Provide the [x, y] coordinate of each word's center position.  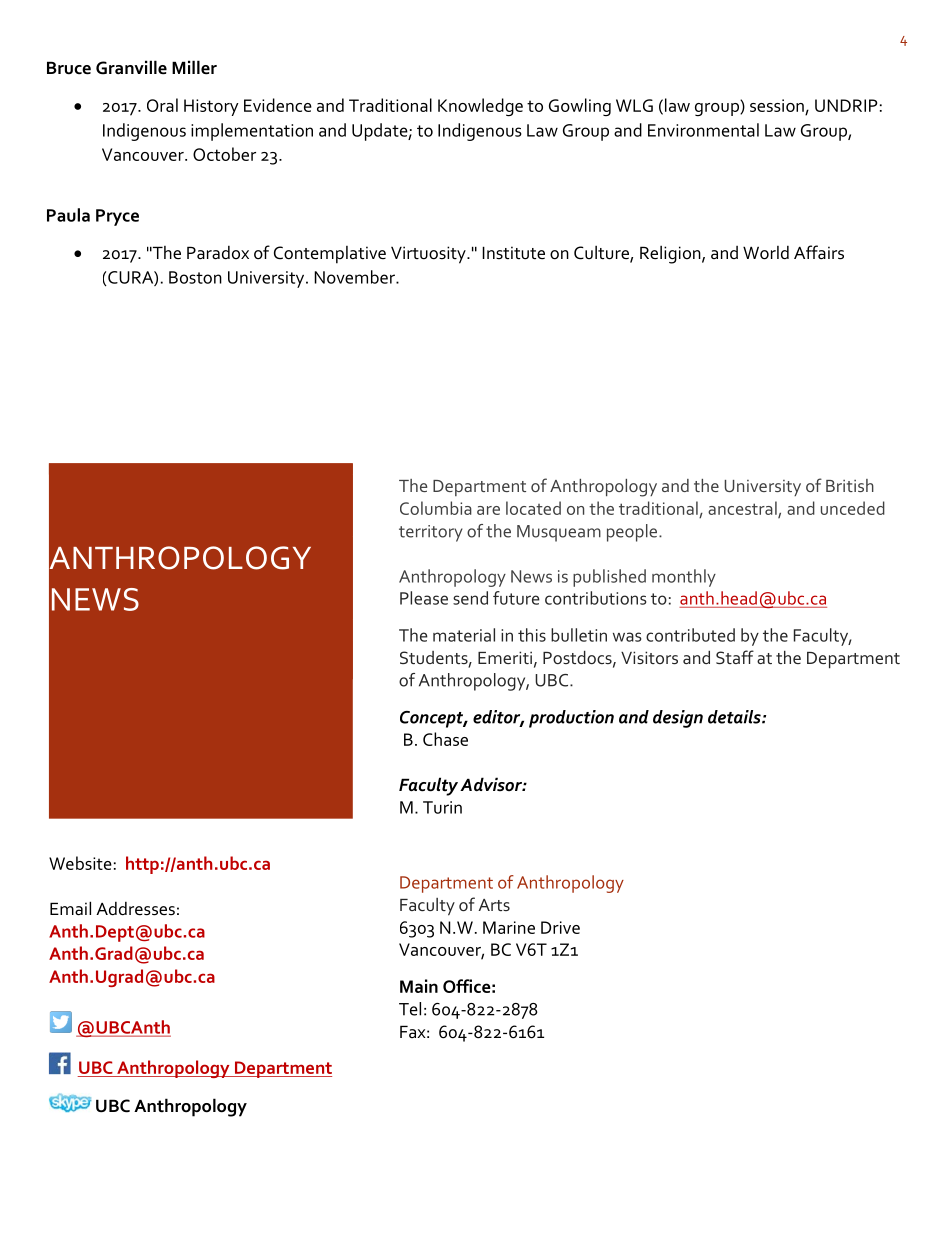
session [777, 105]
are [488, 510]
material [464, 635]
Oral [162, 105]
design [678, 719]
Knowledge [480, 107]
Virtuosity [429, 255]
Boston [195, 277]
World [766, 252]
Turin [442, 807]
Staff [735, 657]
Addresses [135, 908]
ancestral [743, 509]
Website [80, 863]
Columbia [436, 508]
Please [424, 598]
